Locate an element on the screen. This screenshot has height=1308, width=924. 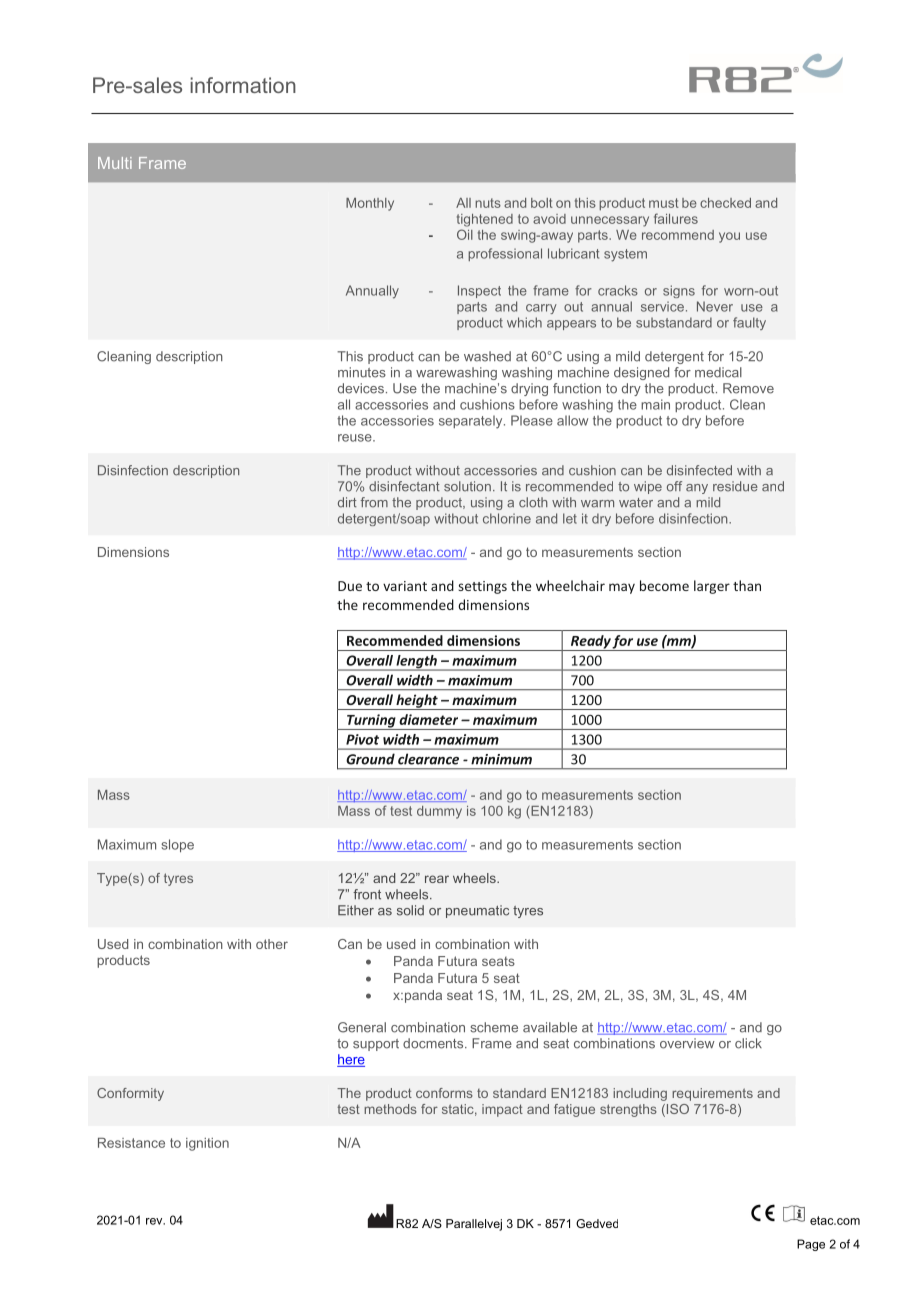
click is located at coordinates (748, 1043).
